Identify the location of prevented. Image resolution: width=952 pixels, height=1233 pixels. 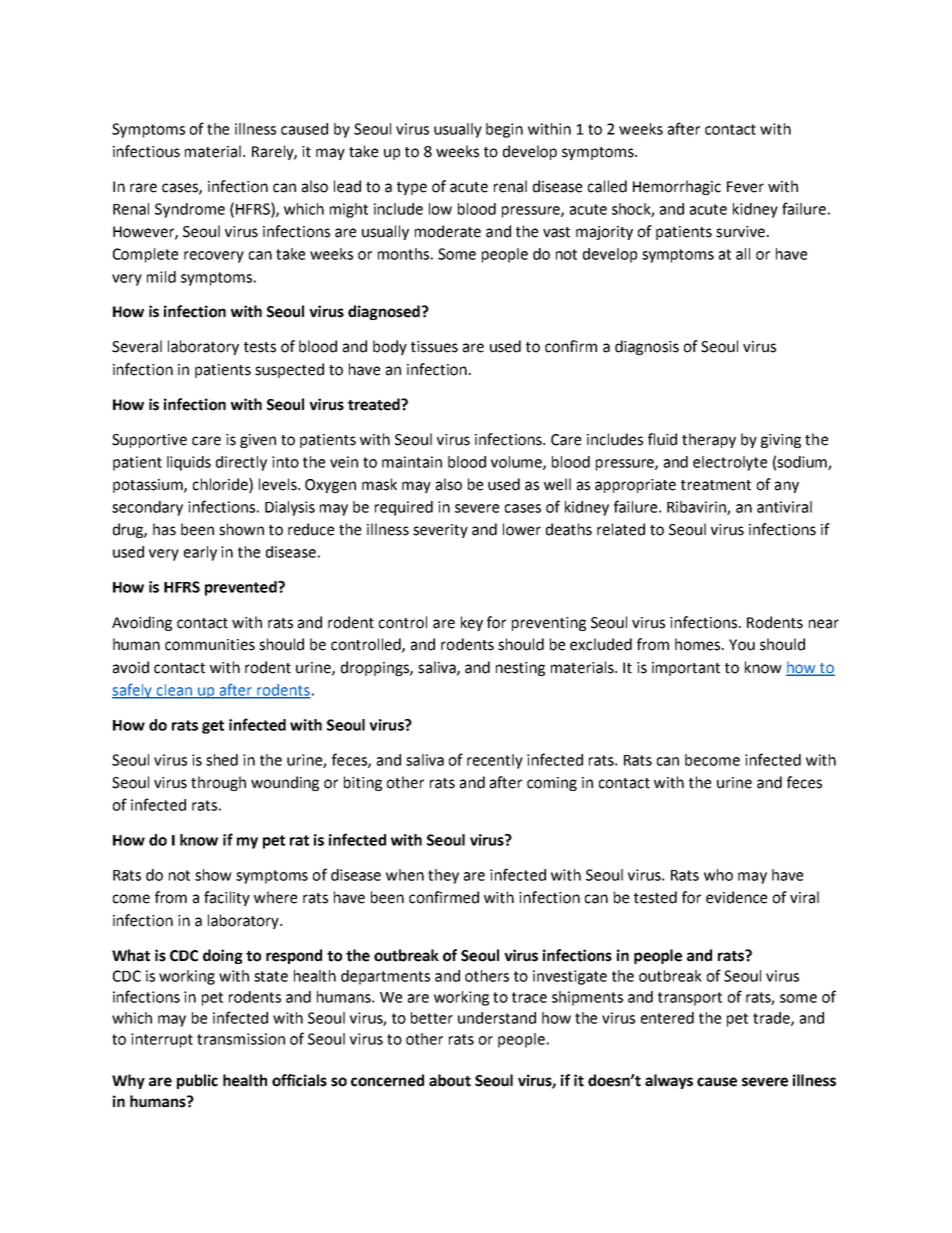
(242, 588).
